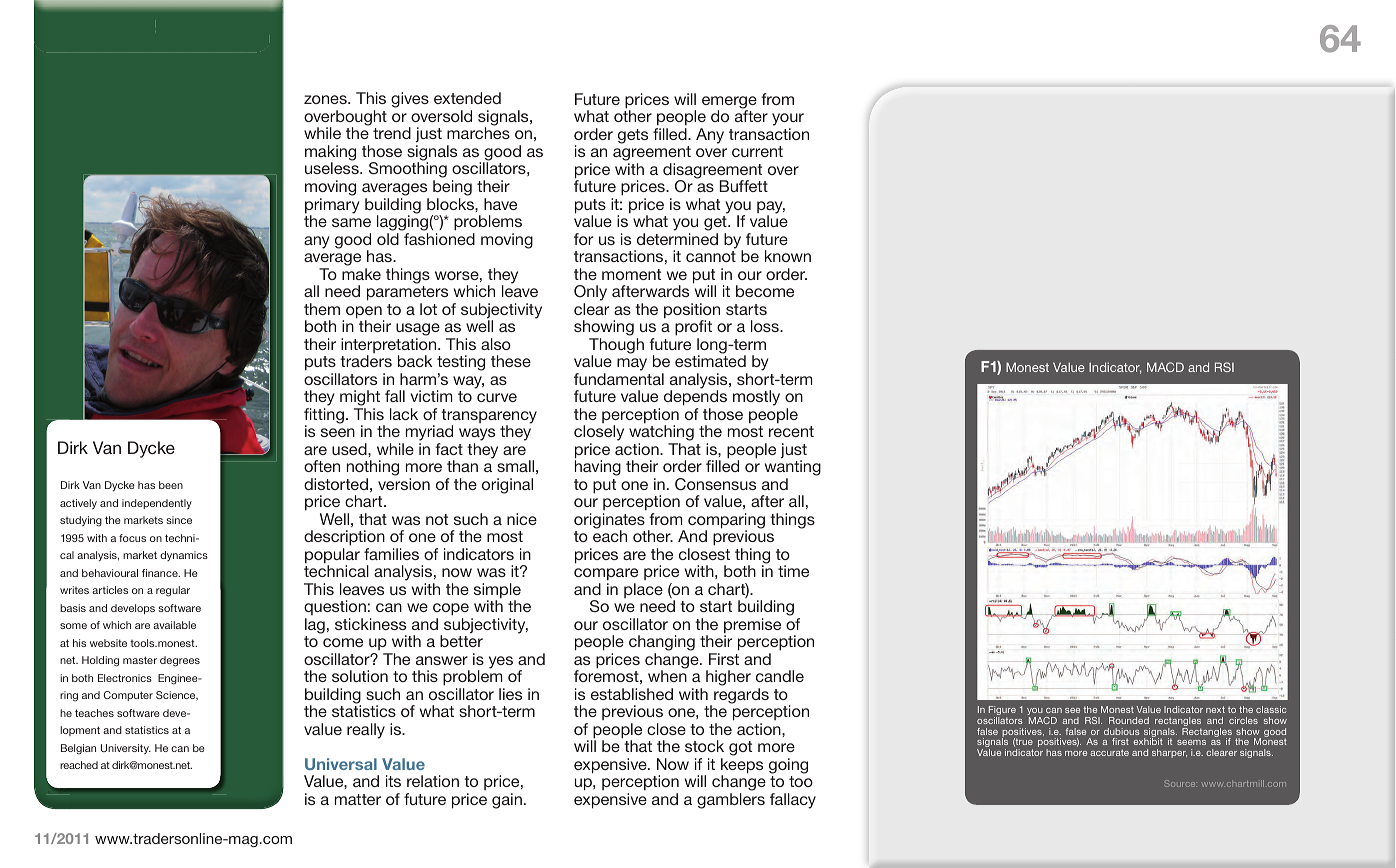  What do you see at coordinates (184, 556) in the image?
I see `dynamics` at bounding box center [184, 556].
